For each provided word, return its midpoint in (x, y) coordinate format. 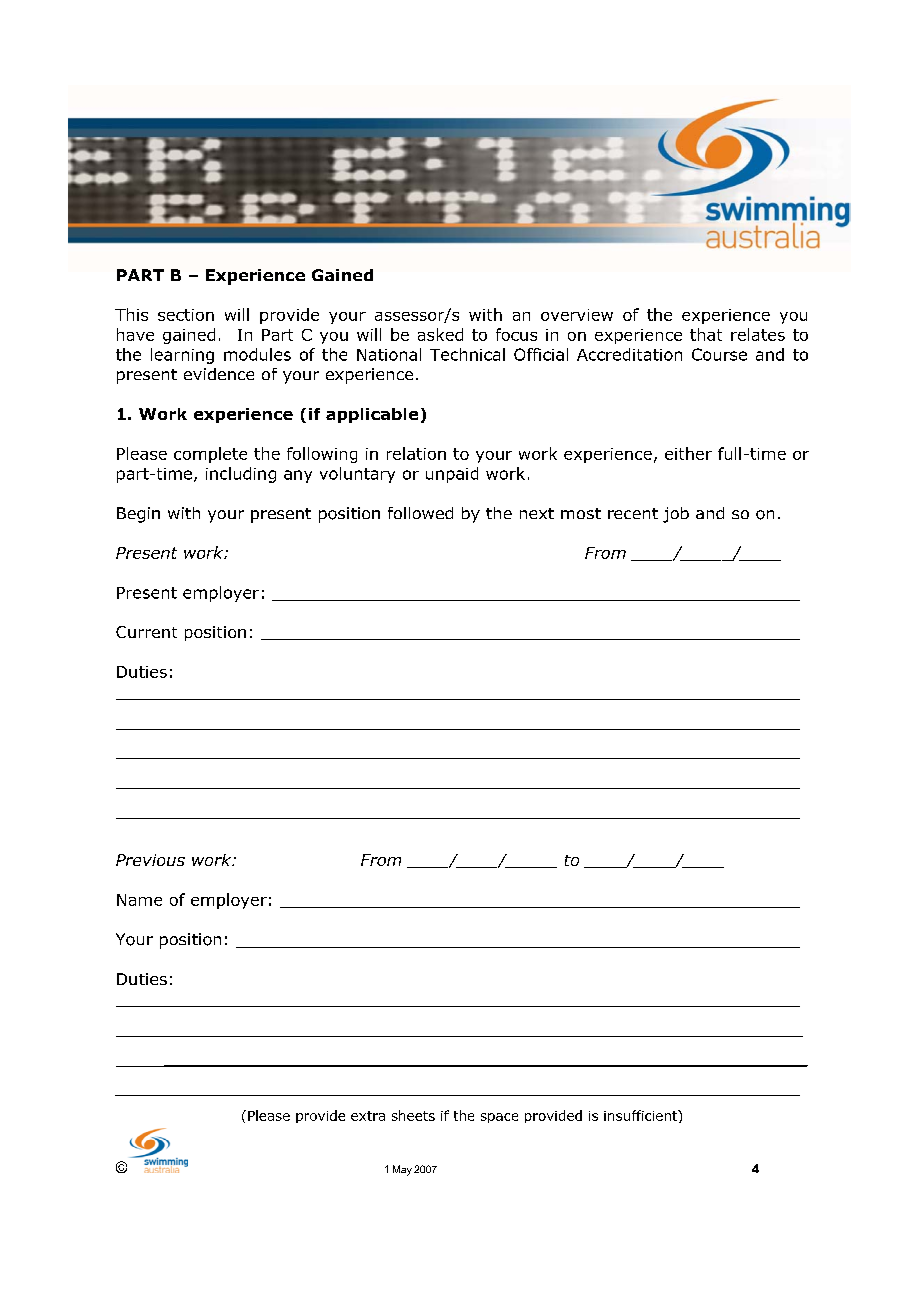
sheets (413, 1115)
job (676, 515)
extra (368, 1116)
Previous (150, 860)
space (499, 1118)
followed (420, 513)
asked (440, 334)
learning (182, 356)
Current (146, 632)
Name (139, 900)
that (706, 334)
